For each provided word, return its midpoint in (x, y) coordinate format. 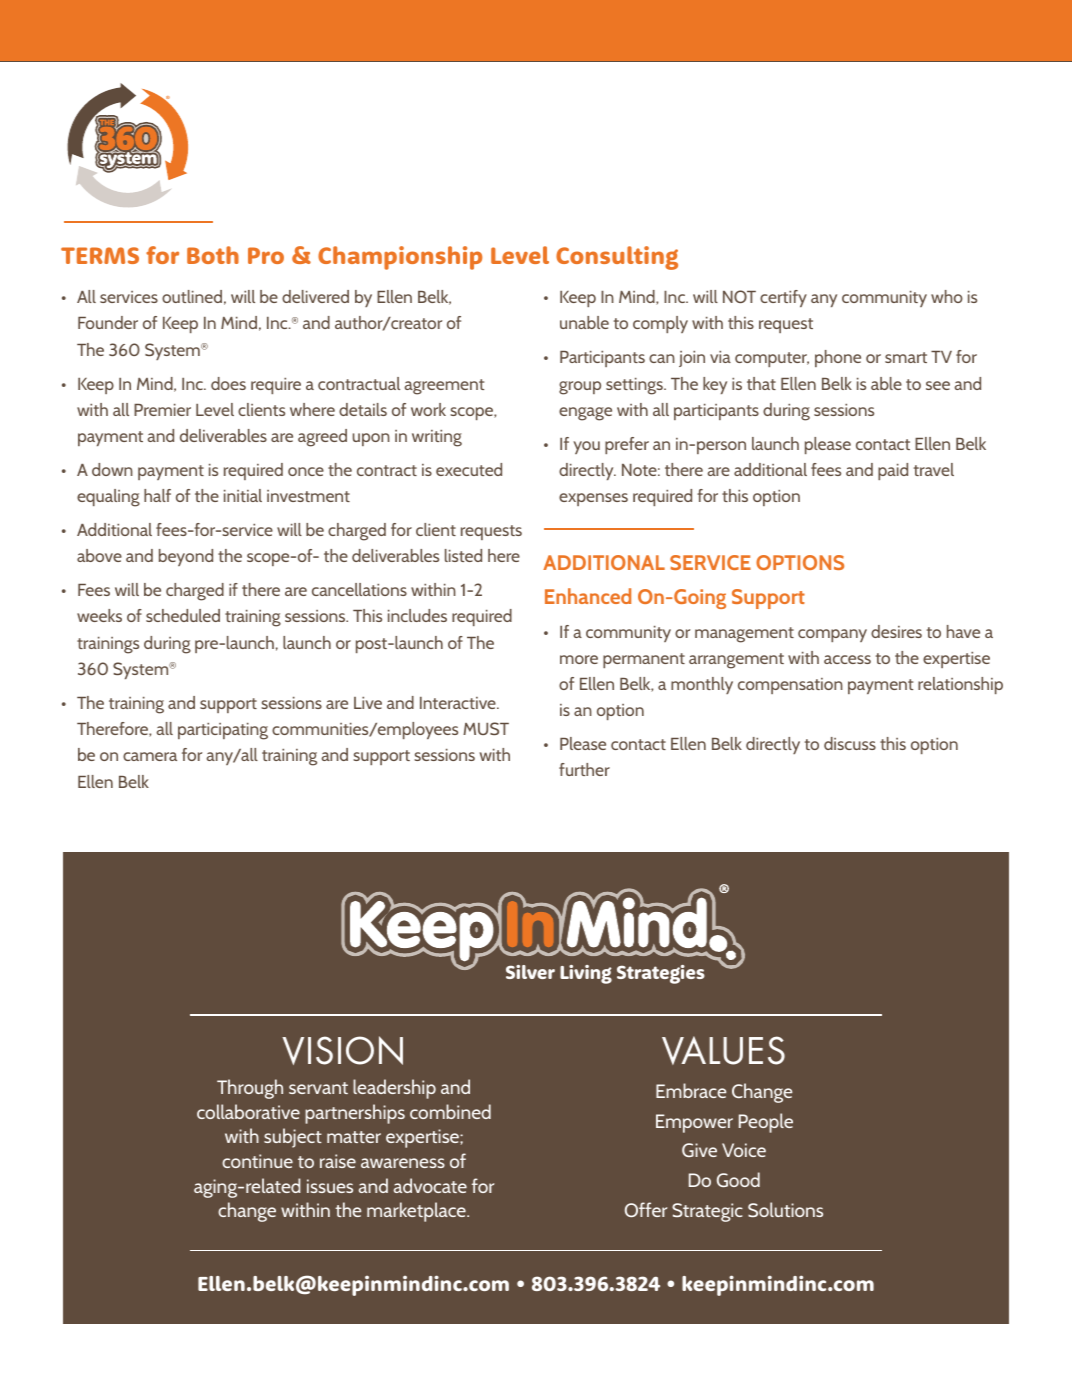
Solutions (785, 1209)
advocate (430, 1185)
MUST (486, 728)
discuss (850, 743)
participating (223, 731)
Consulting (617, 258)
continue (257, 1161)
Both (213, 255)
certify (783, 298)
